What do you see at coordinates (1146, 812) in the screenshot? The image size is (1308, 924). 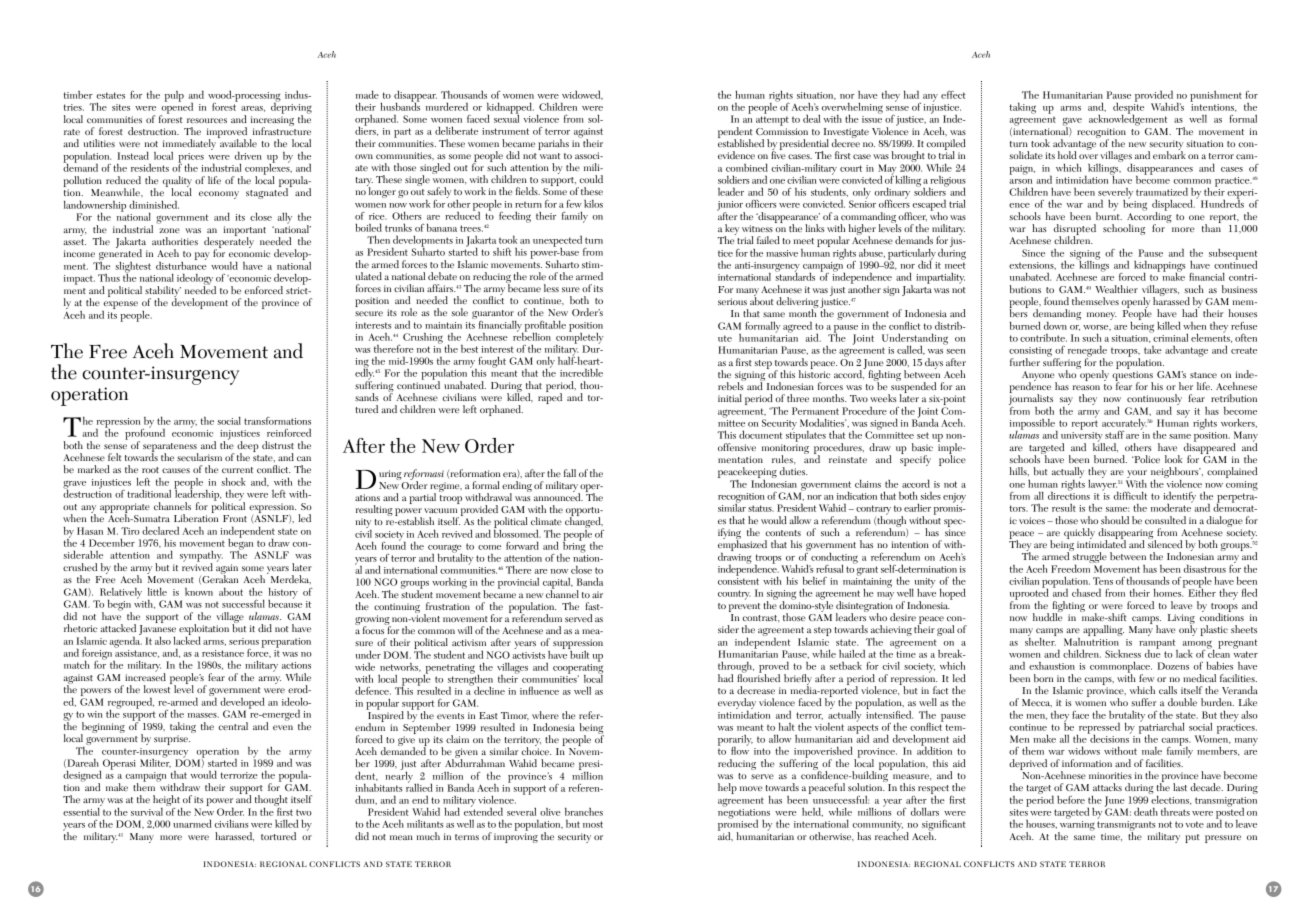 I see `death` at bounding box center [1146, 812].
